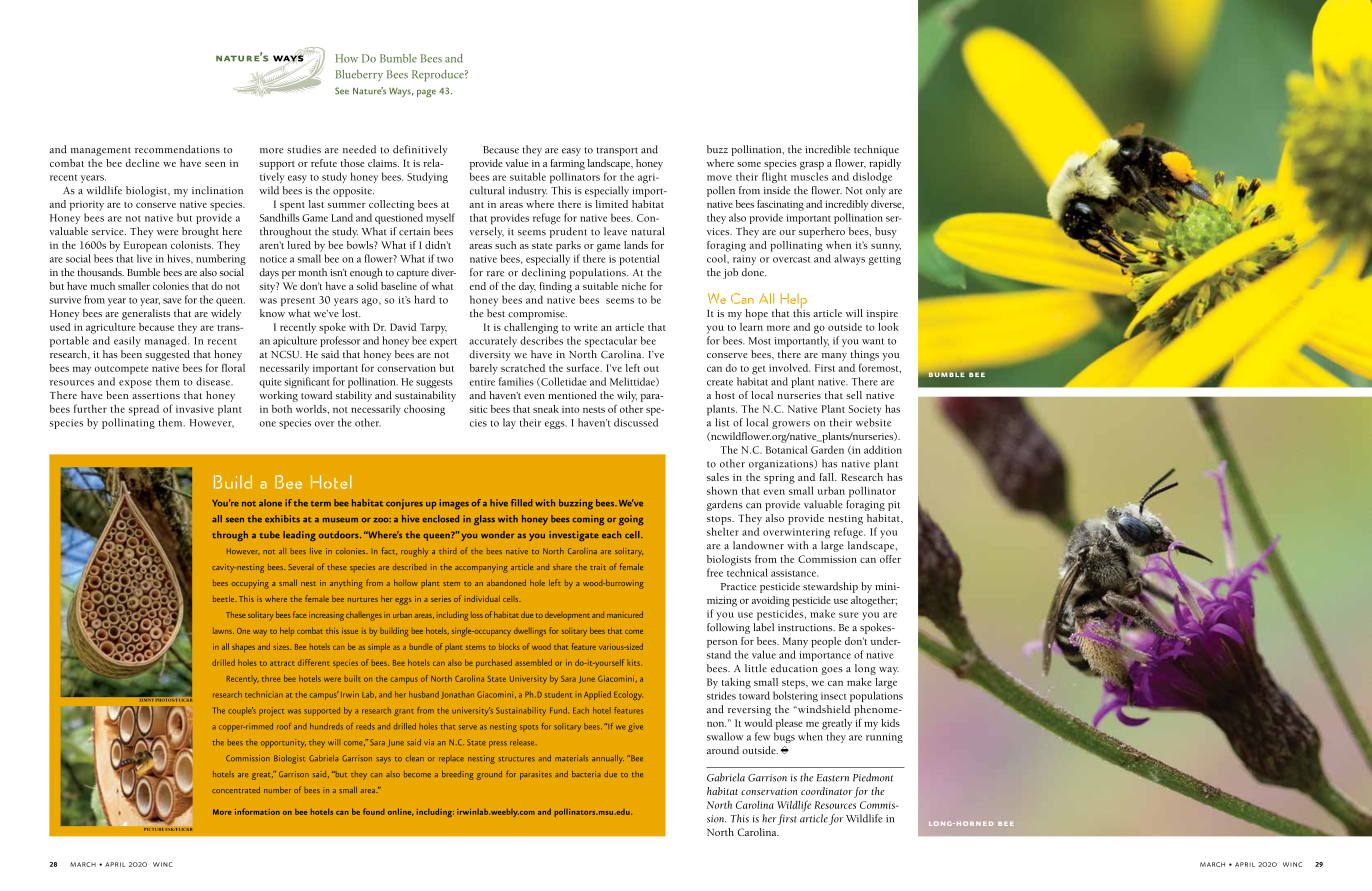 This page has height=891, width=1372. What do you see at coordinates (489, 775) in the page?
I see `ground` at bounding box center [489, 775].
